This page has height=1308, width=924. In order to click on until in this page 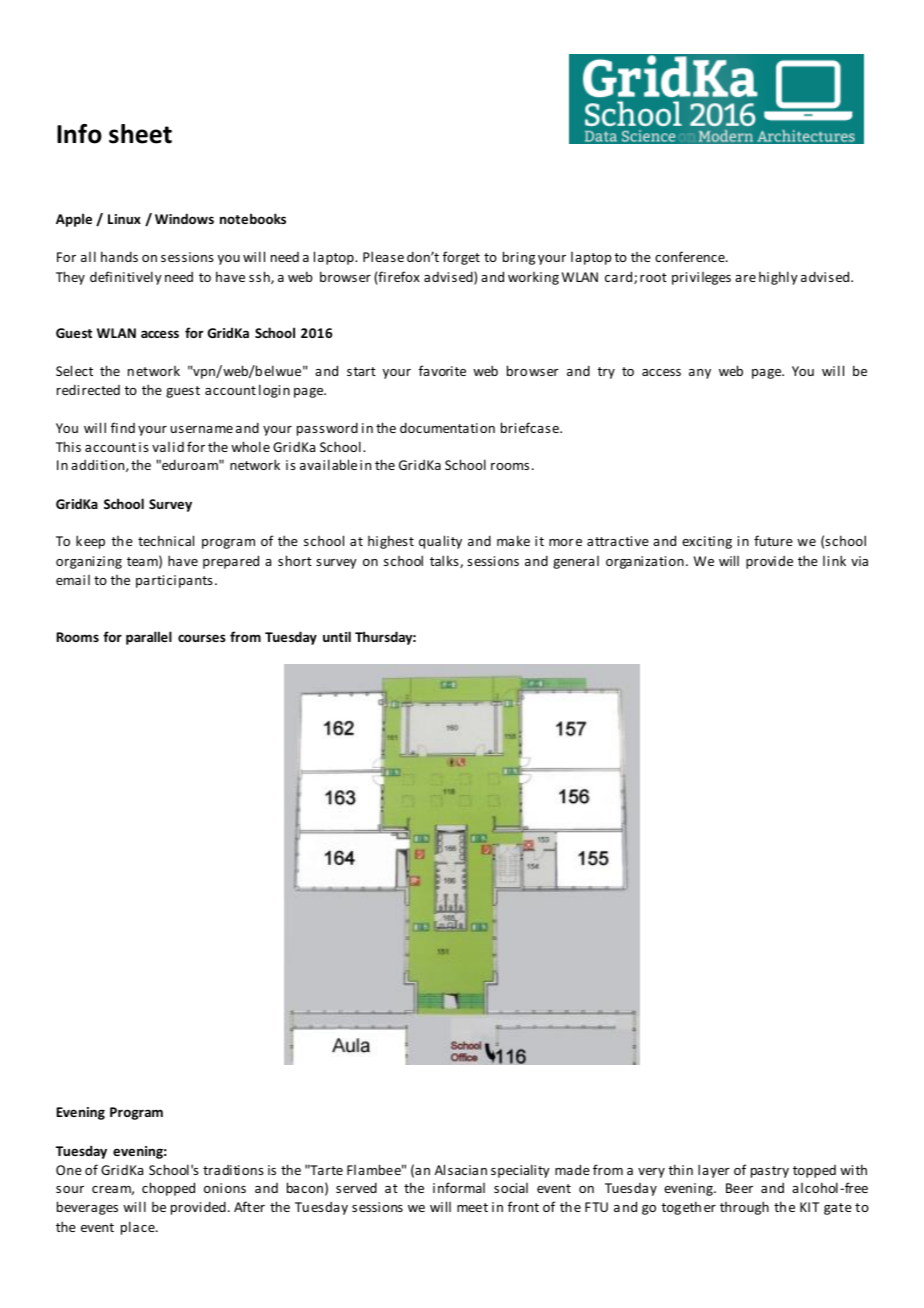, I will do `click(337, 636)`.
